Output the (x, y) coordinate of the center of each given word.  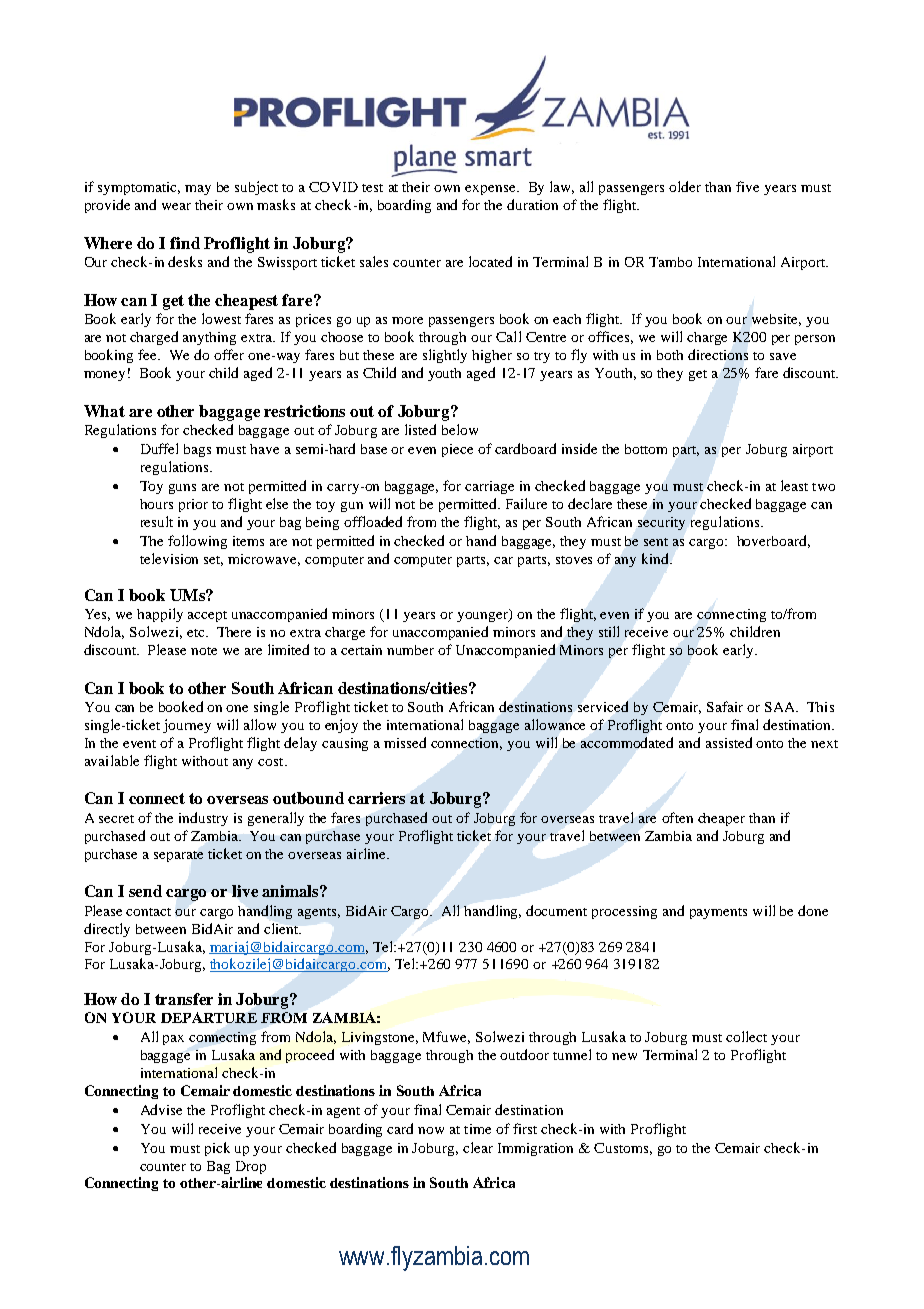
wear (176, 206)
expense (491, 190)
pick (217, 1149)
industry (203, 819)
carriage (489, 487)
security (661, 523)
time (477, 1129)
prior (193, 505)
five (747, 186)
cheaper (721, 819)
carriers (376, 798)
